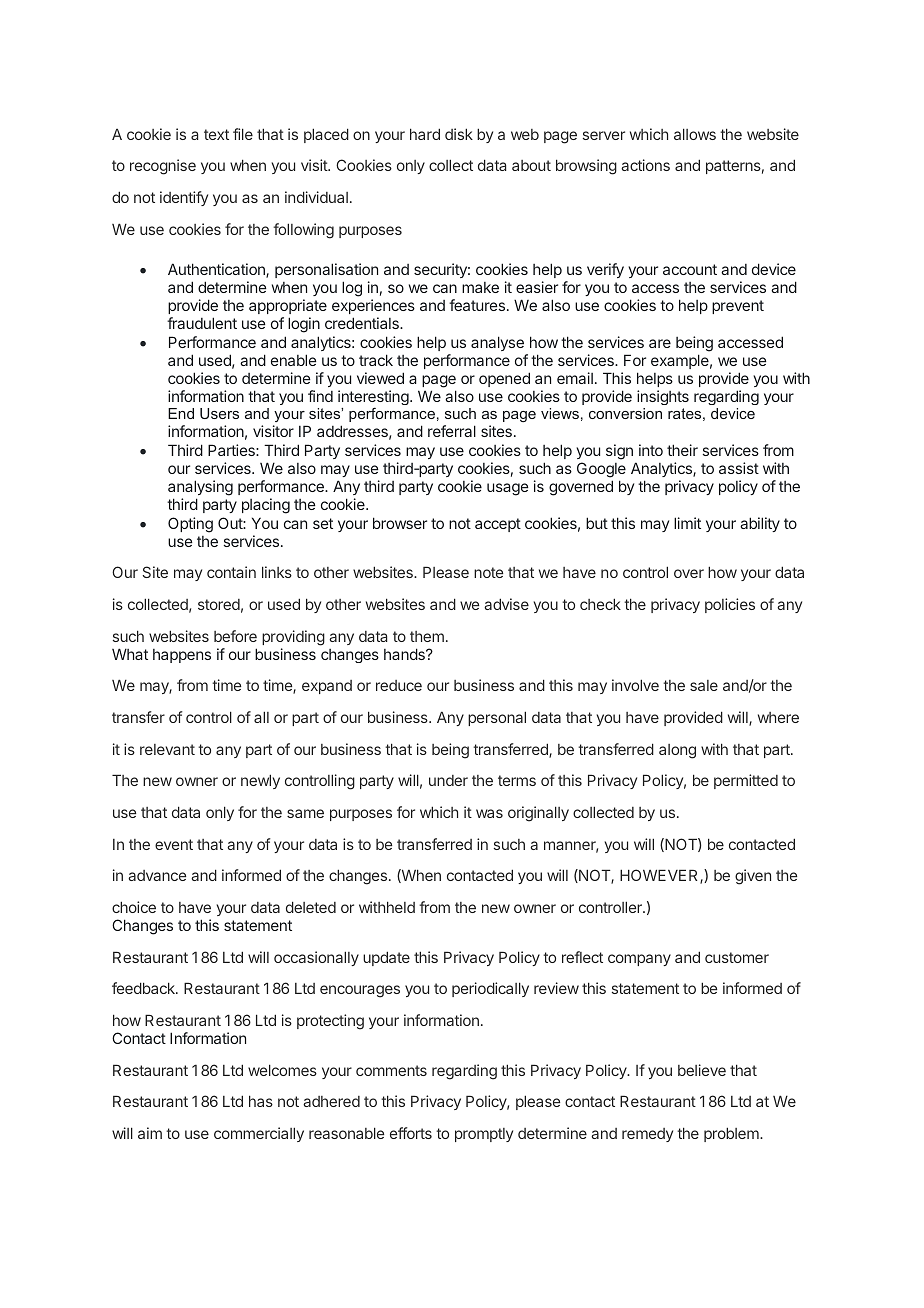 The image size is (924, 1308). What do you see at coordinates (459, 134) in the screenshot?
I see `disk` at bounding box center [459, 134].
